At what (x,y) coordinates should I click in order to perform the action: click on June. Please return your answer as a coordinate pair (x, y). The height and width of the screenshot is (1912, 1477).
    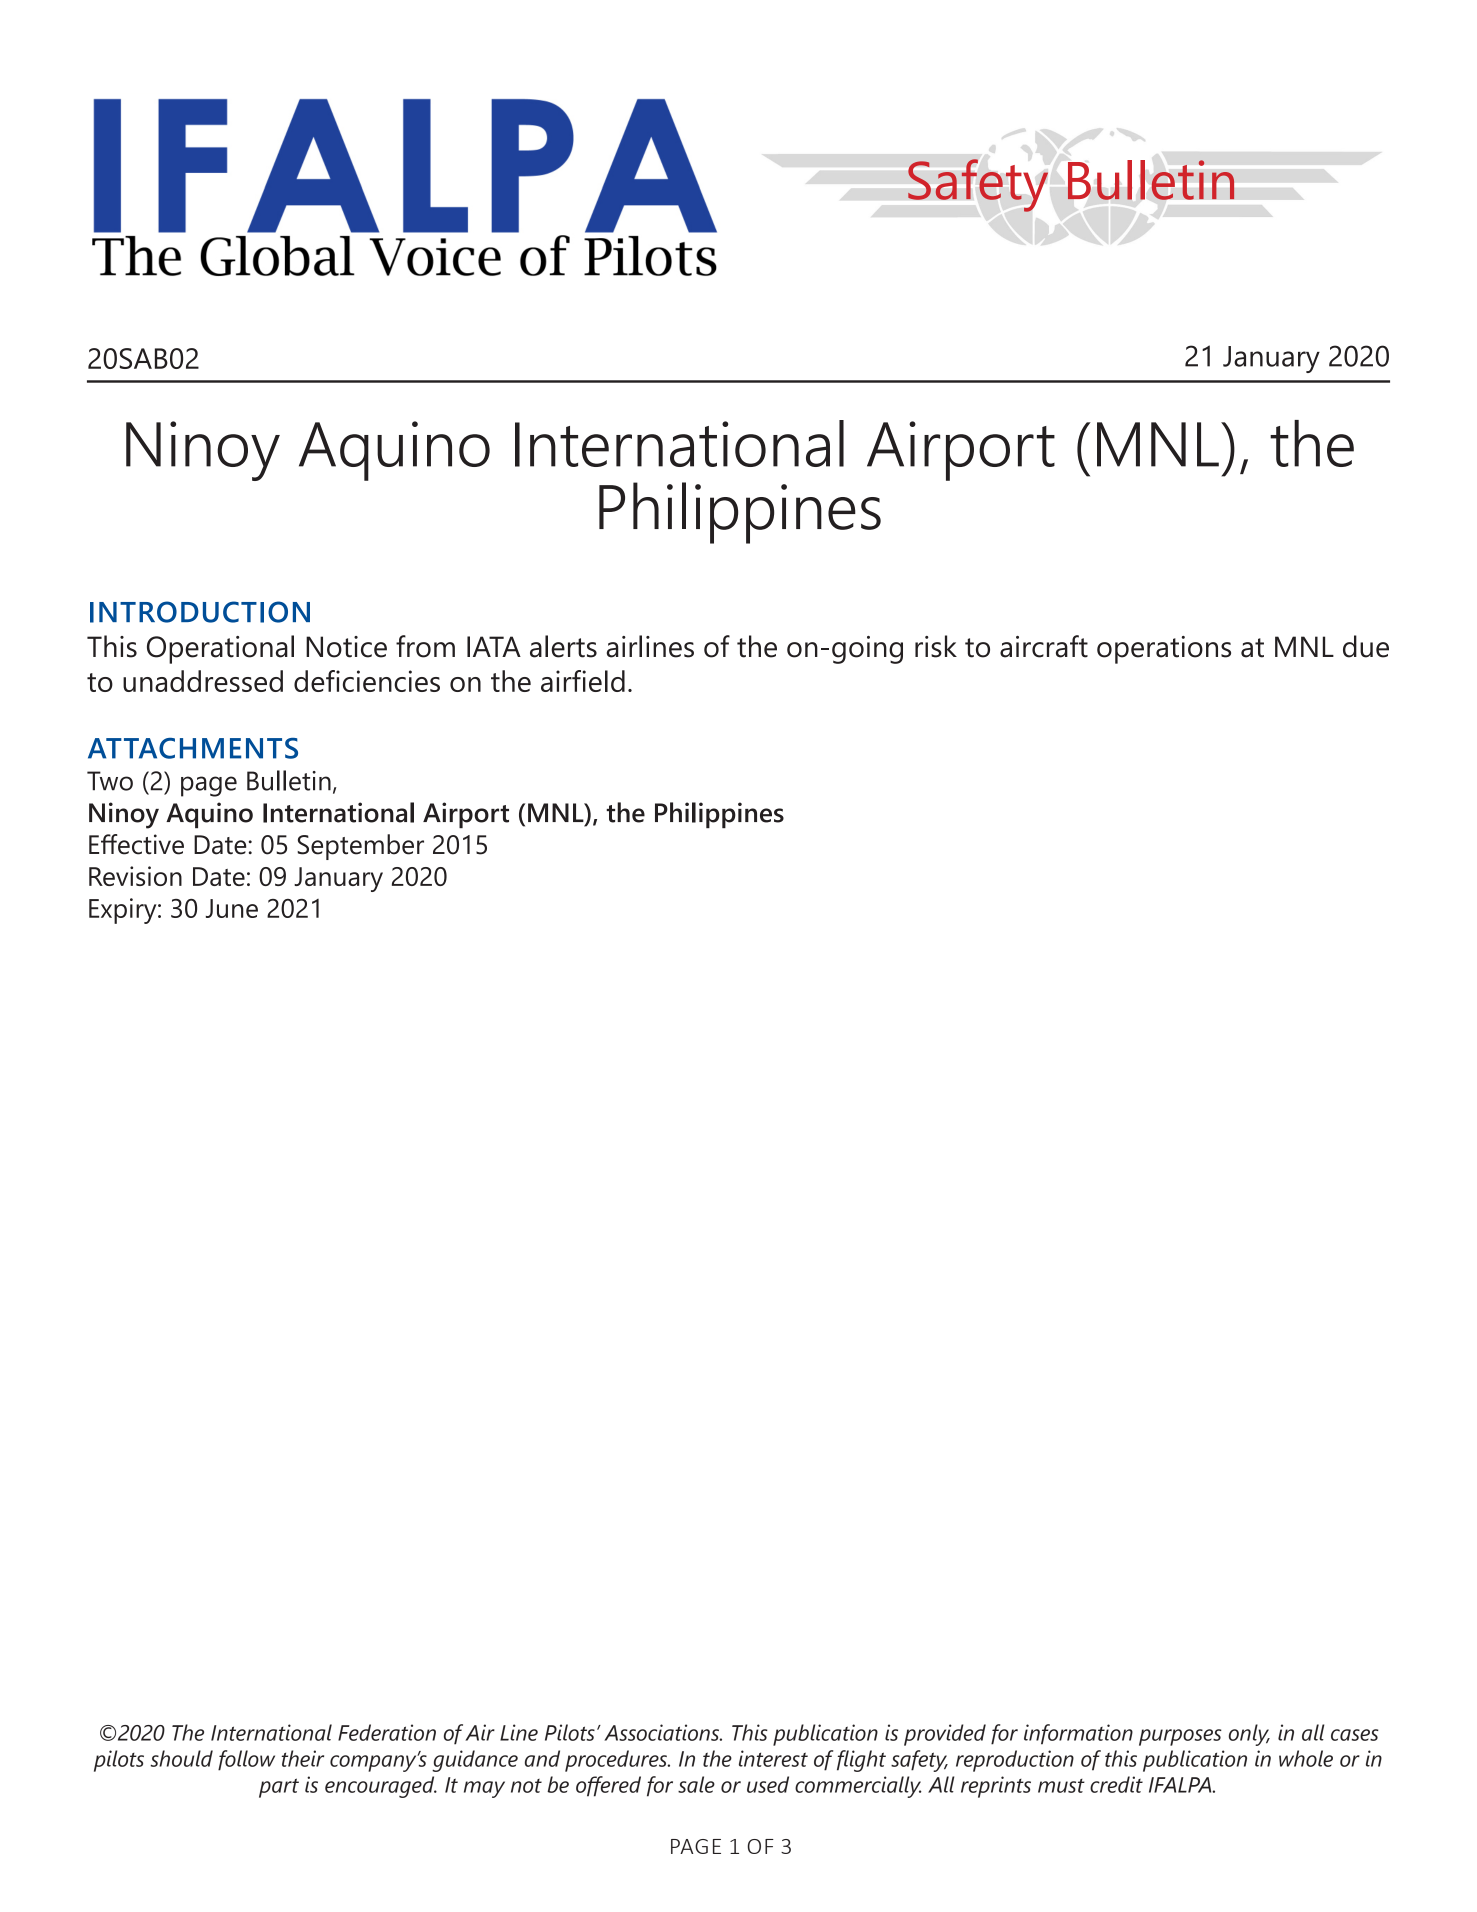
    Looking at the image, I should click on (232, 908).
